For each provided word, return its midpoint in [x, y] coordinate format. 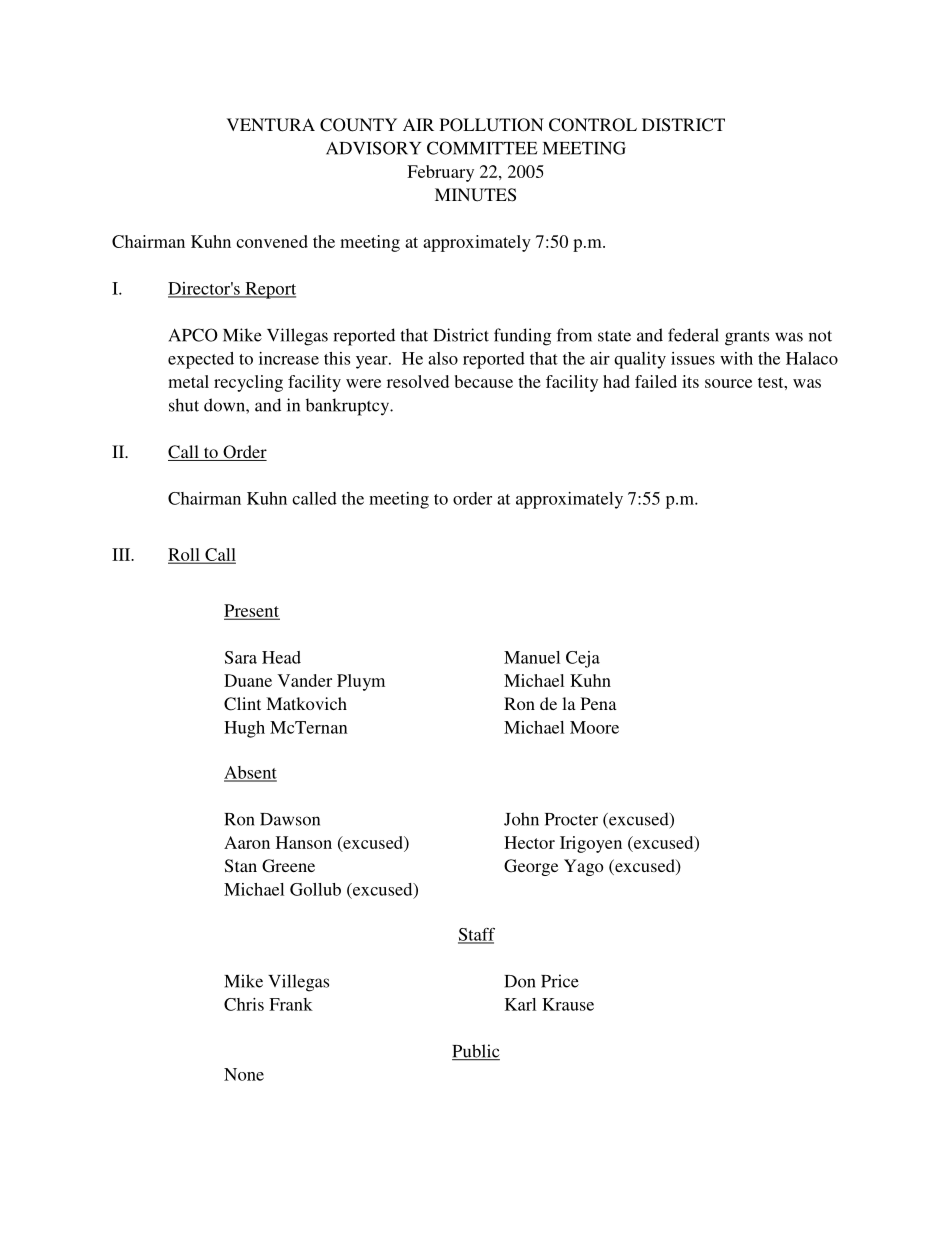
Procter [571, 819]
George [531, 867]
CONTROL [593, 125]
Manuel [532, 657]
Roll [185, 555]
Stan [241, 866]
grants [747, 338]
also [443, 358]
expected [201, 360]
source [728, 383]
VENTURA [271, 125]
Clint [242, 704]
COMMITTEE [482, 148]
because [483, 381]
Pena [599, 703]
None [244, 1074]
